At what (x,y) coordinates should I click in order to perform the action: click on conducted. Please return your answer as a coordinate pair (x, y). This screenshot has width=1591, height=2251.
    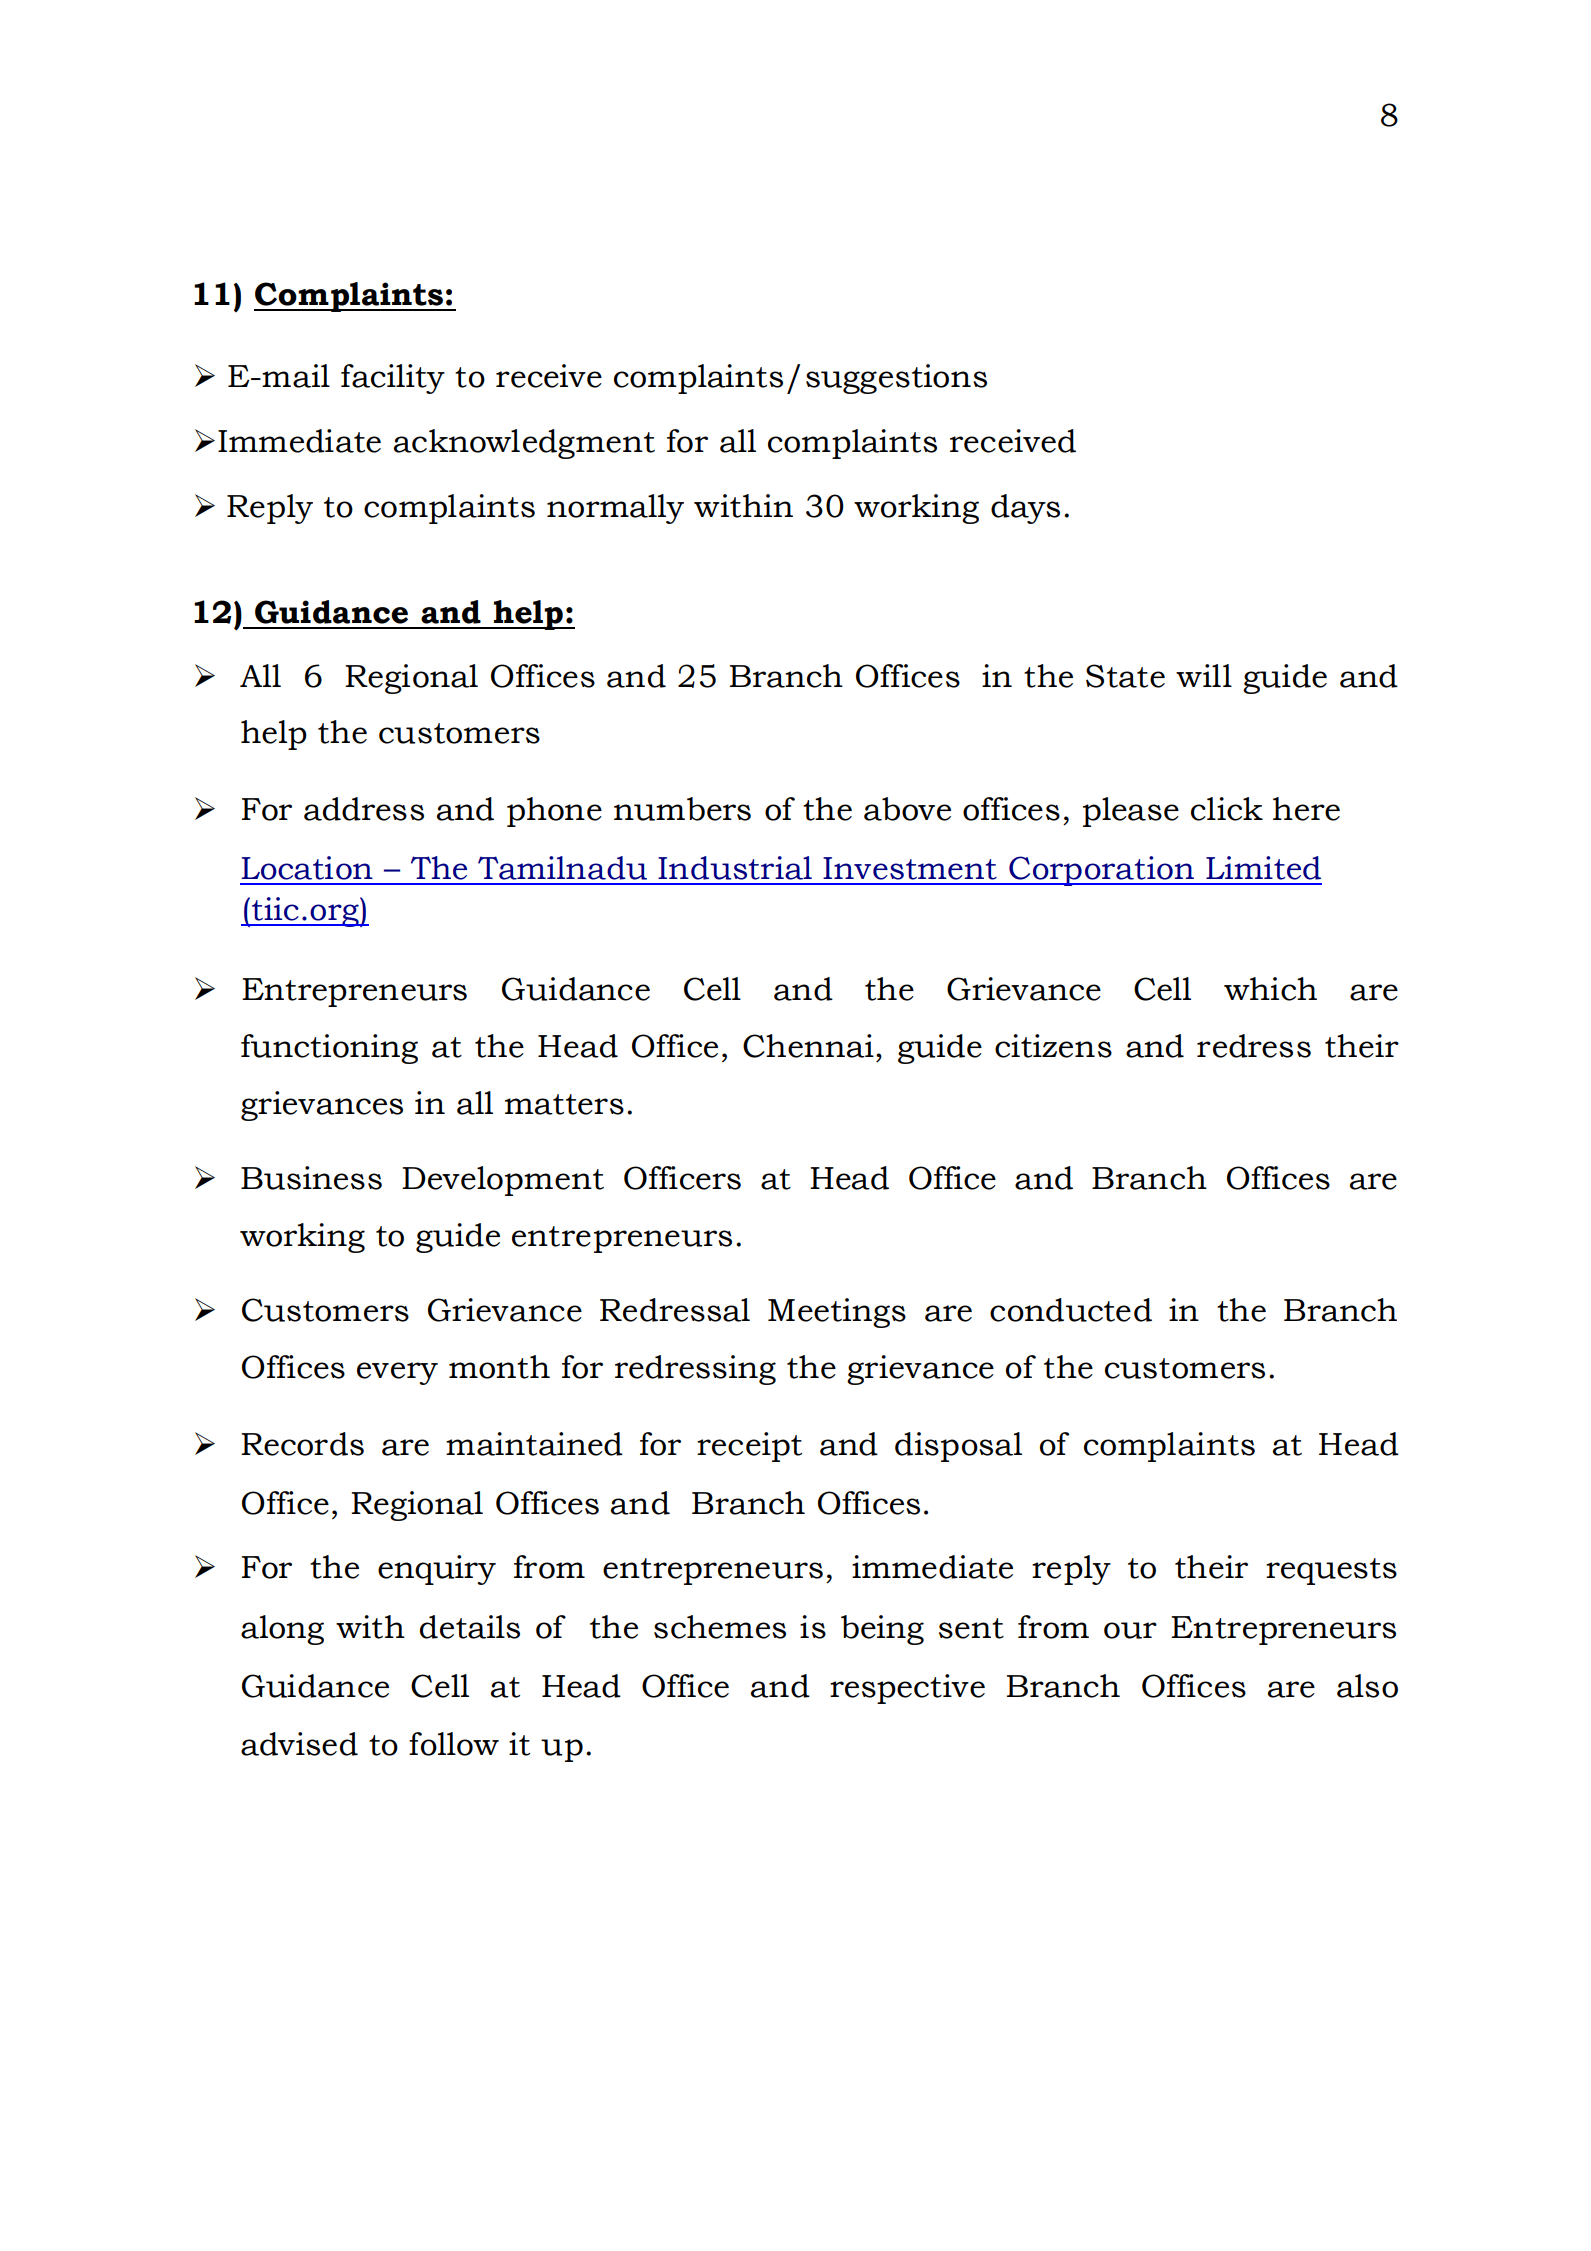
    Looking at the image, I should click on (1071, 1310).
